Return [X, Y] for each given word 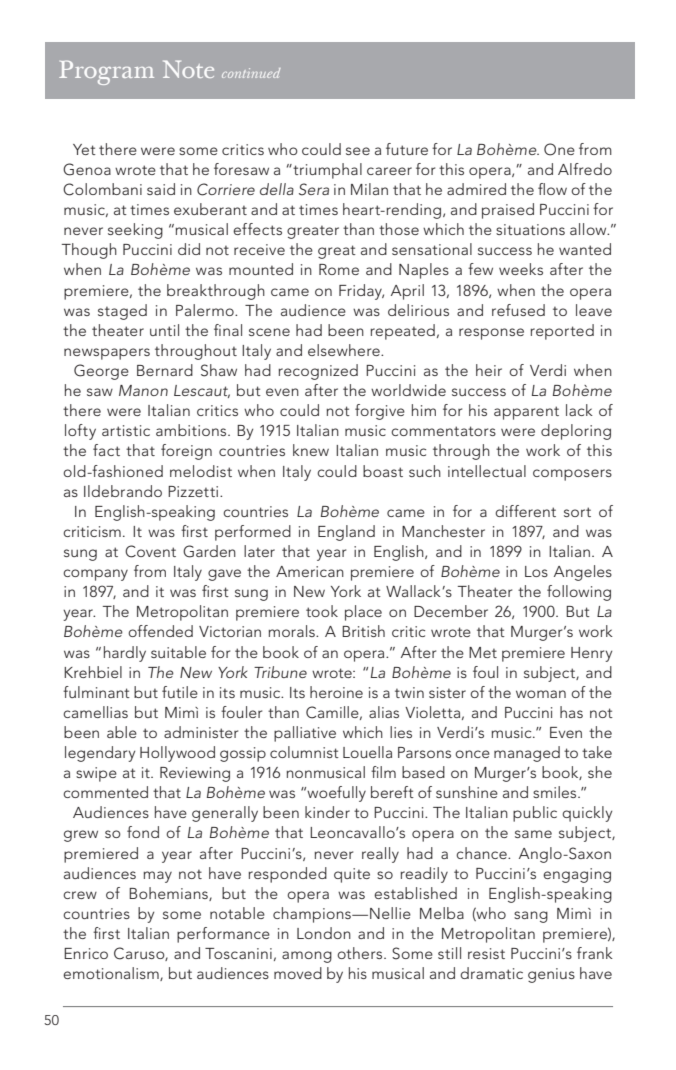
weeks [521, 269]
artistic [126, 430]
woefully [335, 794]
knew [311, 450]
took [322, 611]
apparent [526, 413]
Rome [339, 269]
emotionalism [112, 974]
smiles [556, 792]
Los [536, 571]
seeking [135, 231]
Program [106, 72]
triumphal [326, 171]
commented [105, 792]
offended [160, 631]
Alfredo [585, 169]
